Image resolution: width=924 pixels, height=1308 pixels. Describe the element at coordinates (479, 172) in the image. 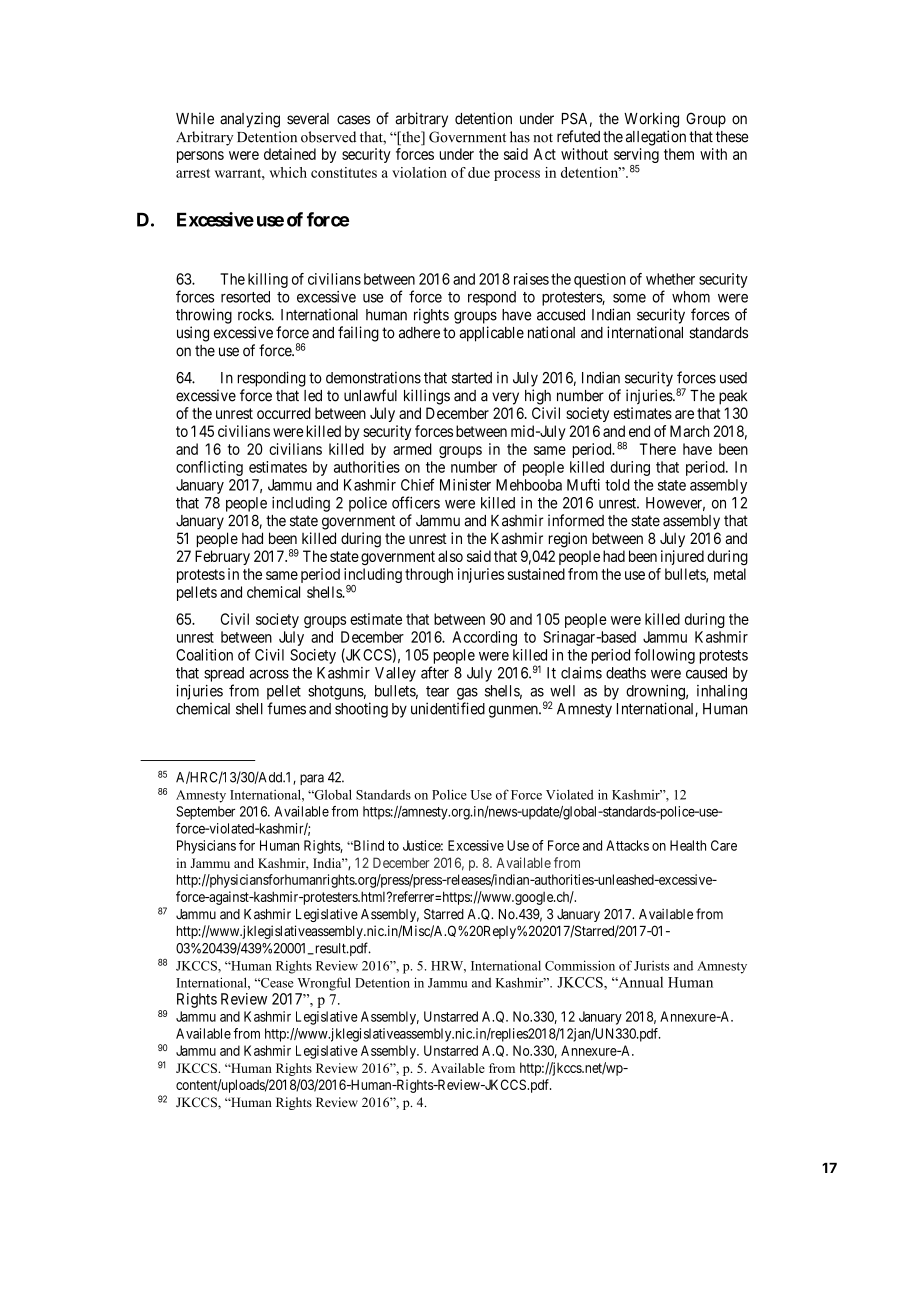

I see `due` at that location.
